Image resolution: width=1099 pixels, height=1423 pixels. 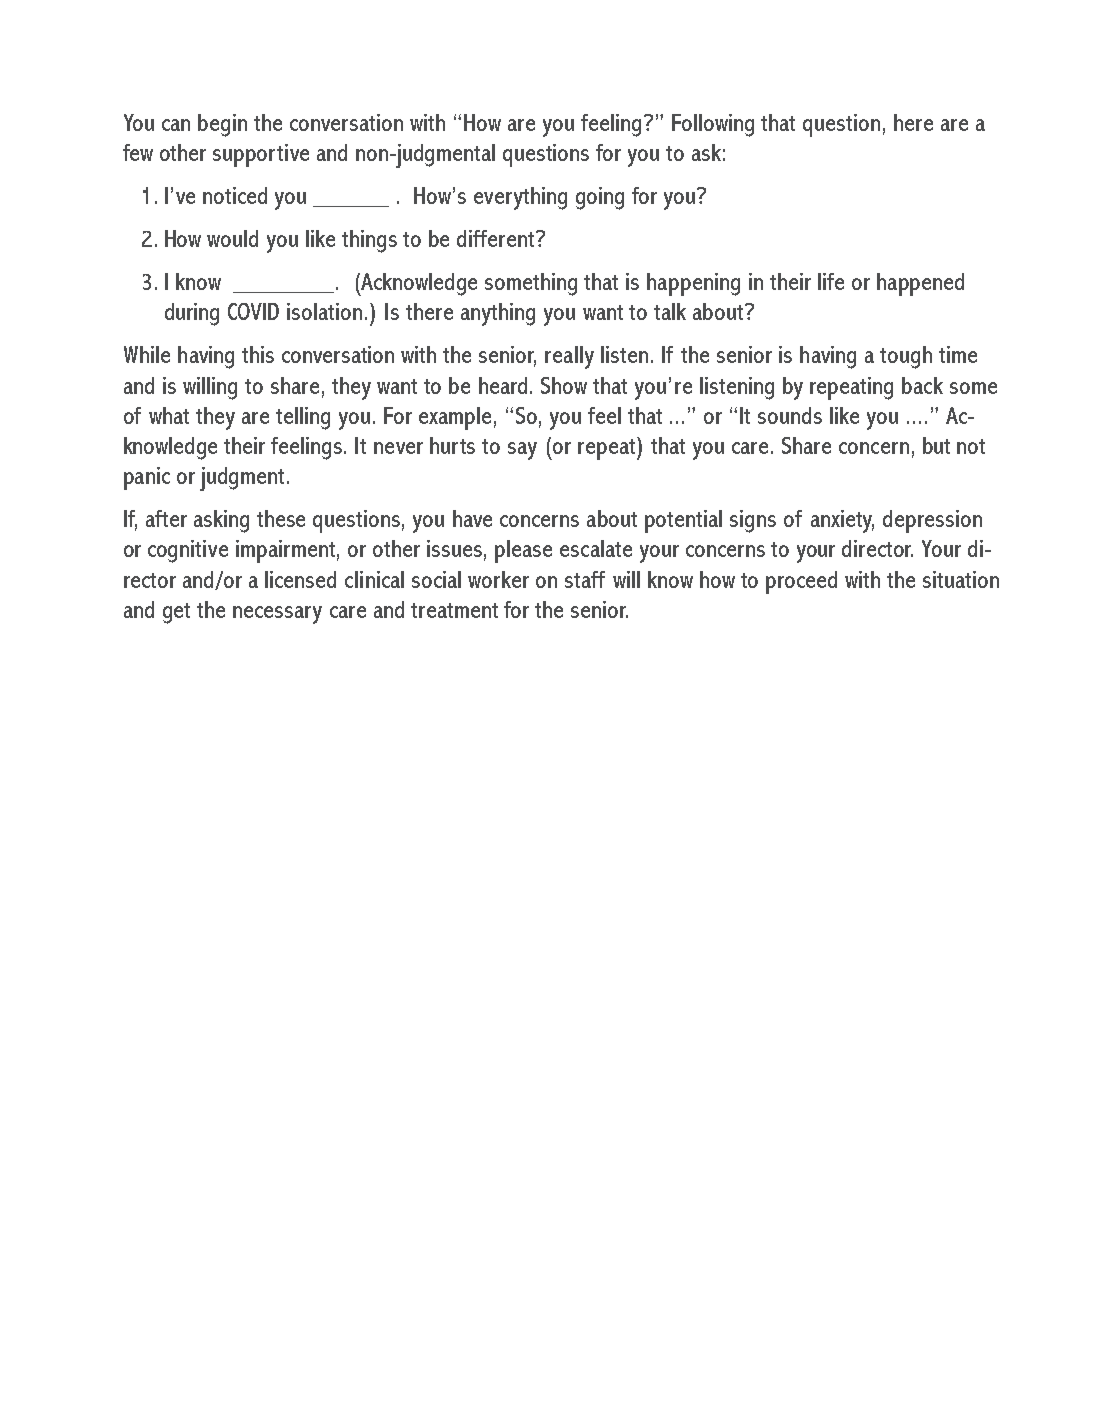 I want to click on telling, so click(x=303, y=418).
